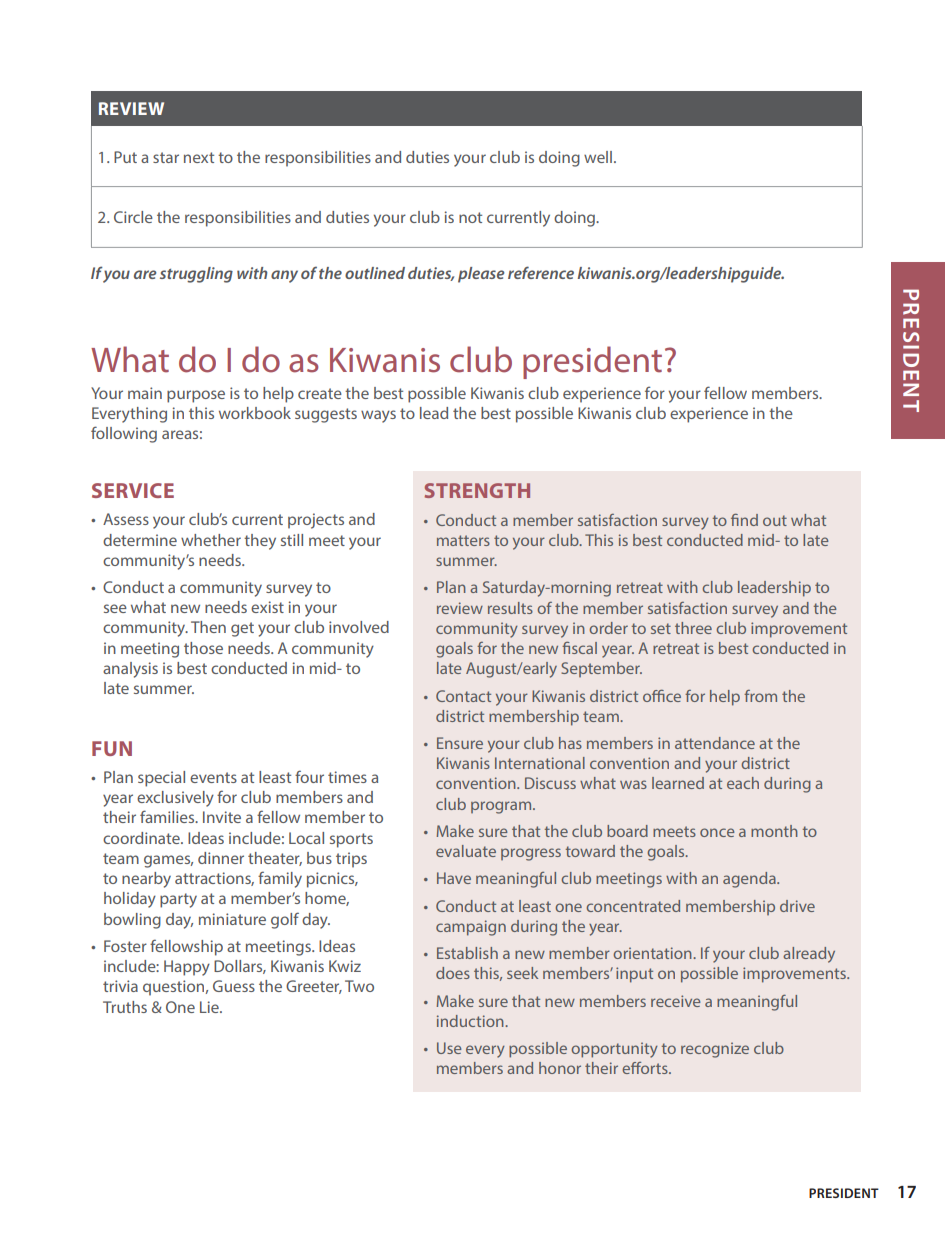 This screenshot has height=1233, width=952. What do you see at coordinates (125, 1007) in the screenshot?
I see `Truths` at bounding box center [125, 1007].
